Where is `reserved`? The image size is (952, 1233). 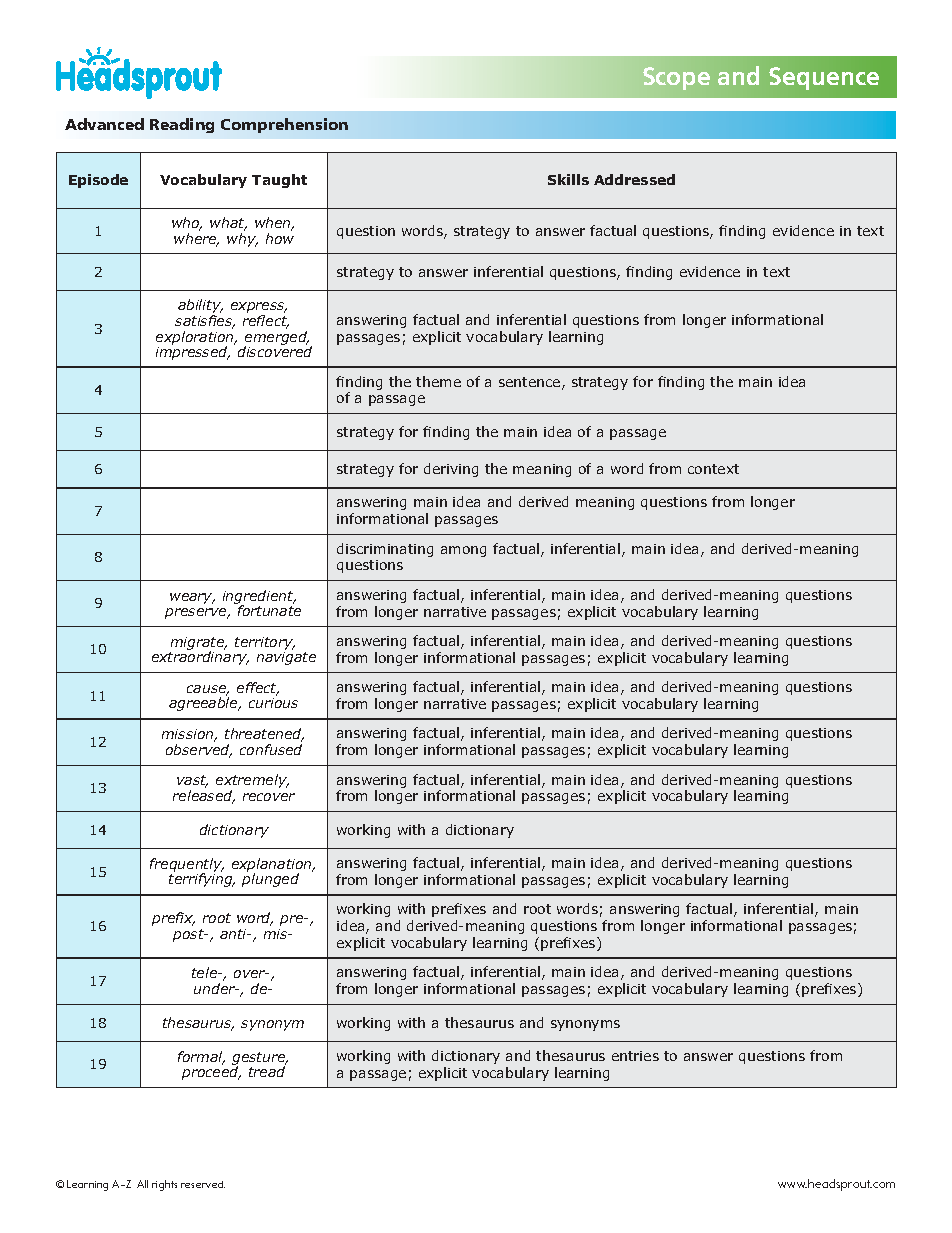 reserved is located at coordinates (203, 1184).
